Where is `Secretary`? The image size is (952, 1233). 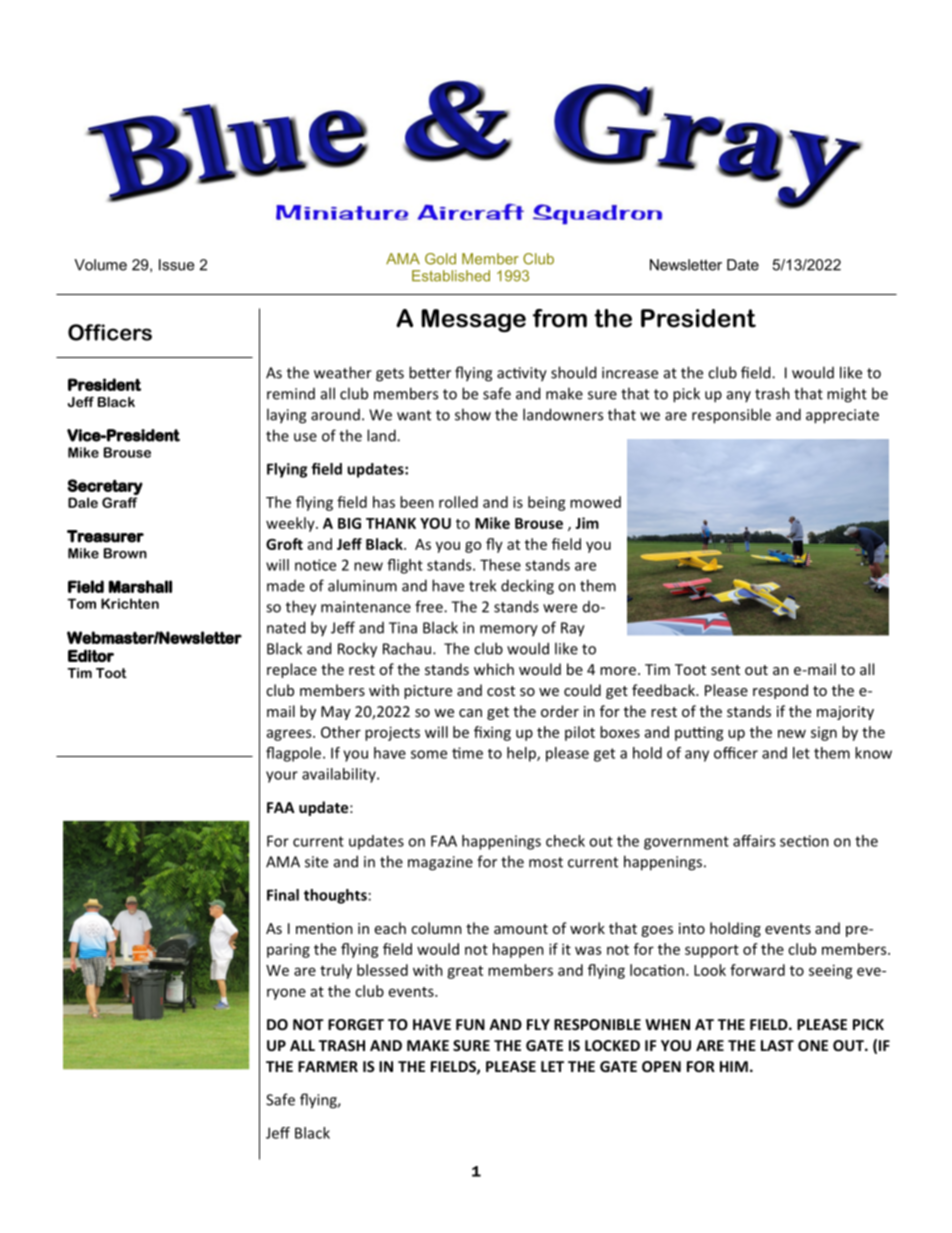 Secretary is located at coordinates (105, 487).
